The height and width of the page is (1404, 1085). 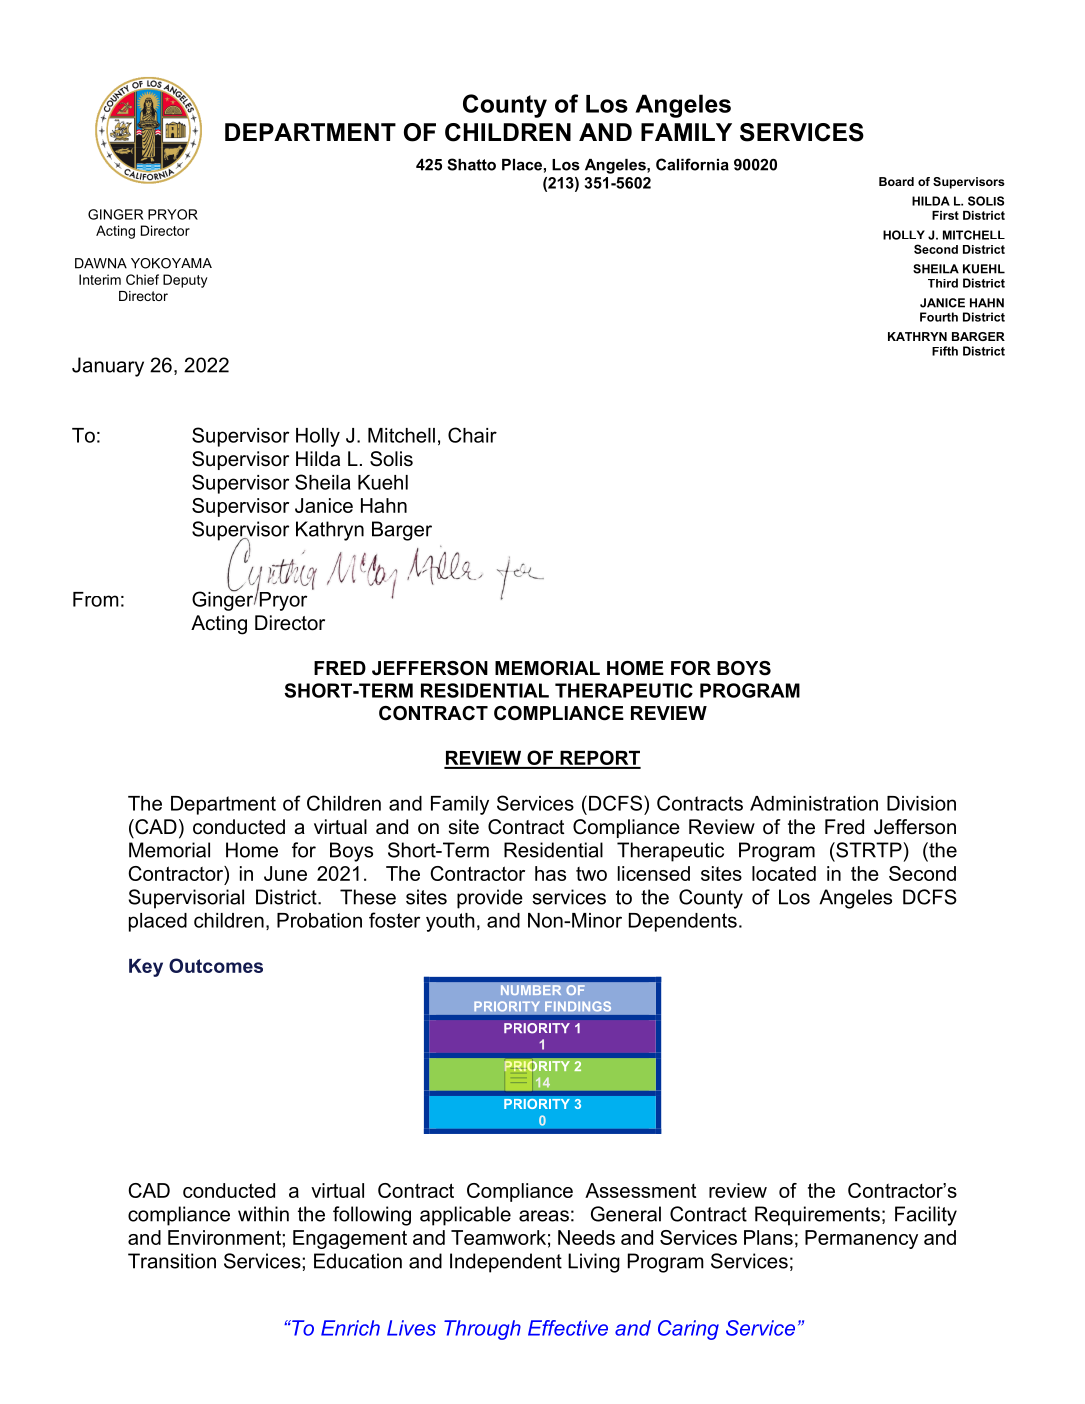 What do you see at coordinates (692, 164) in the page?
I see `California` at bounding box center [692, 164].
